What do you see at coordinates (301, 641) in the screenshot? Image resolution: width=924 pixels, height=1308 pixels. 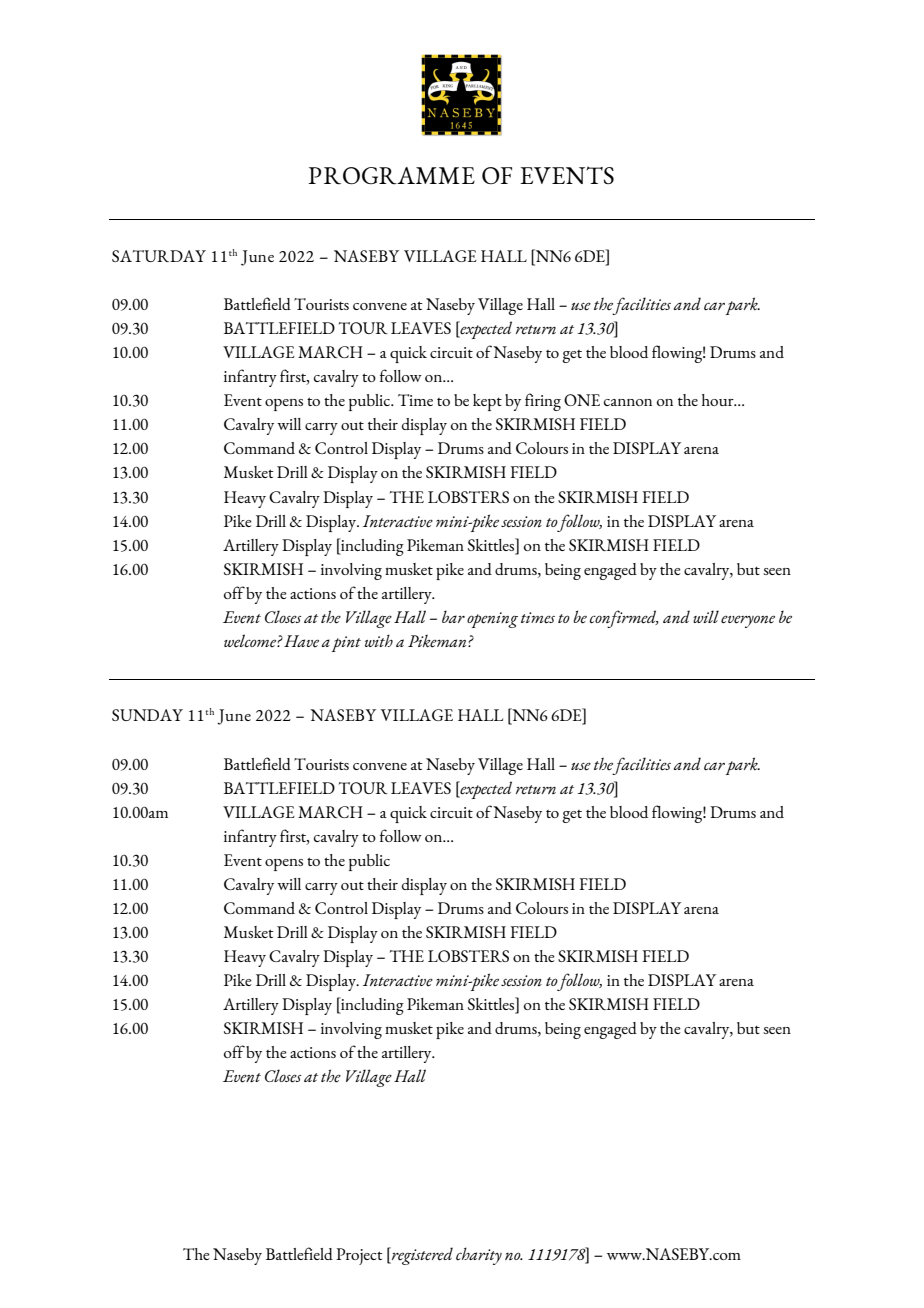 I see `Have` at bounding box center [301, 641].
